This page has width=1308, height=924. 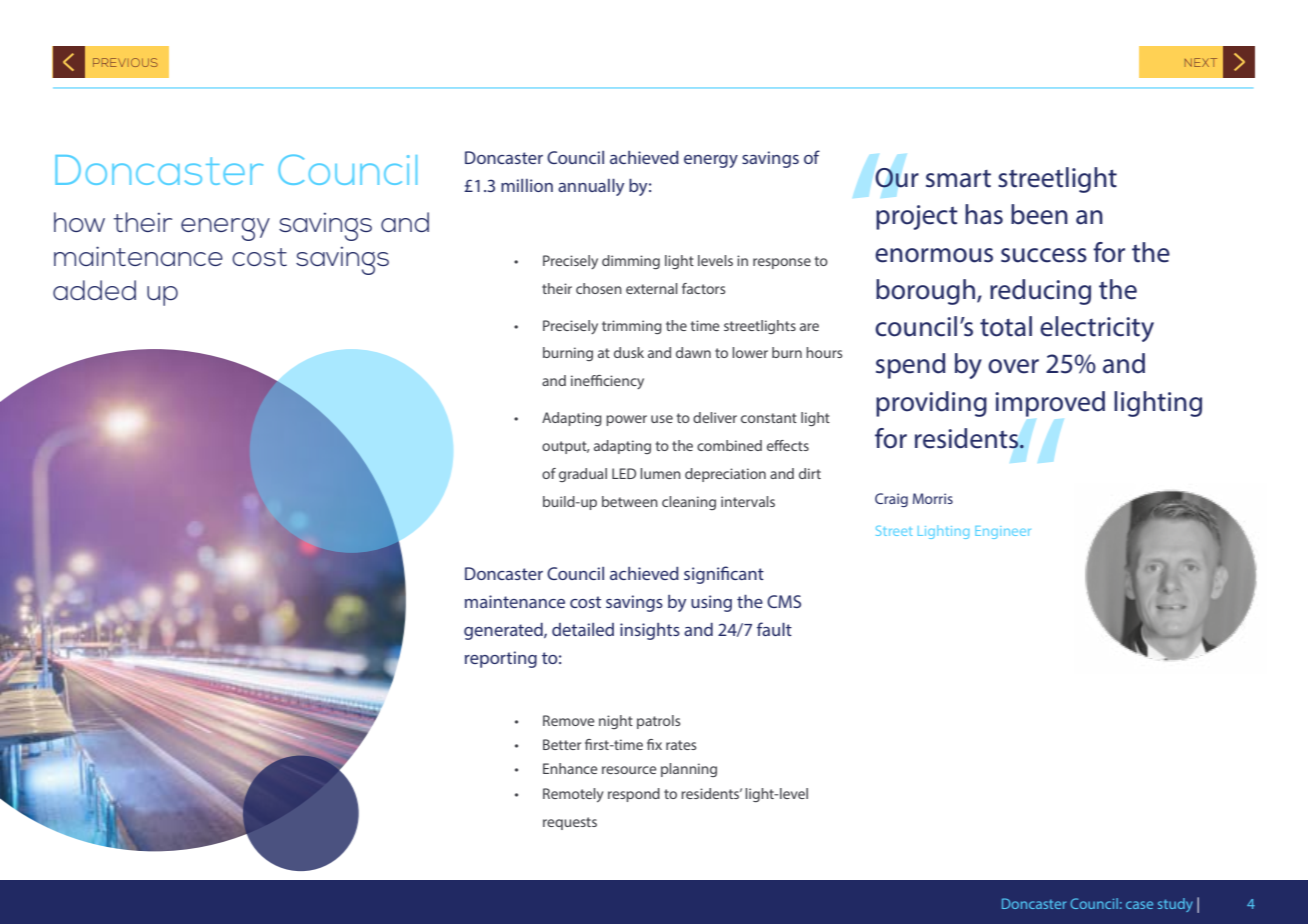 I want to click on between, so click(x=630, y=501).
